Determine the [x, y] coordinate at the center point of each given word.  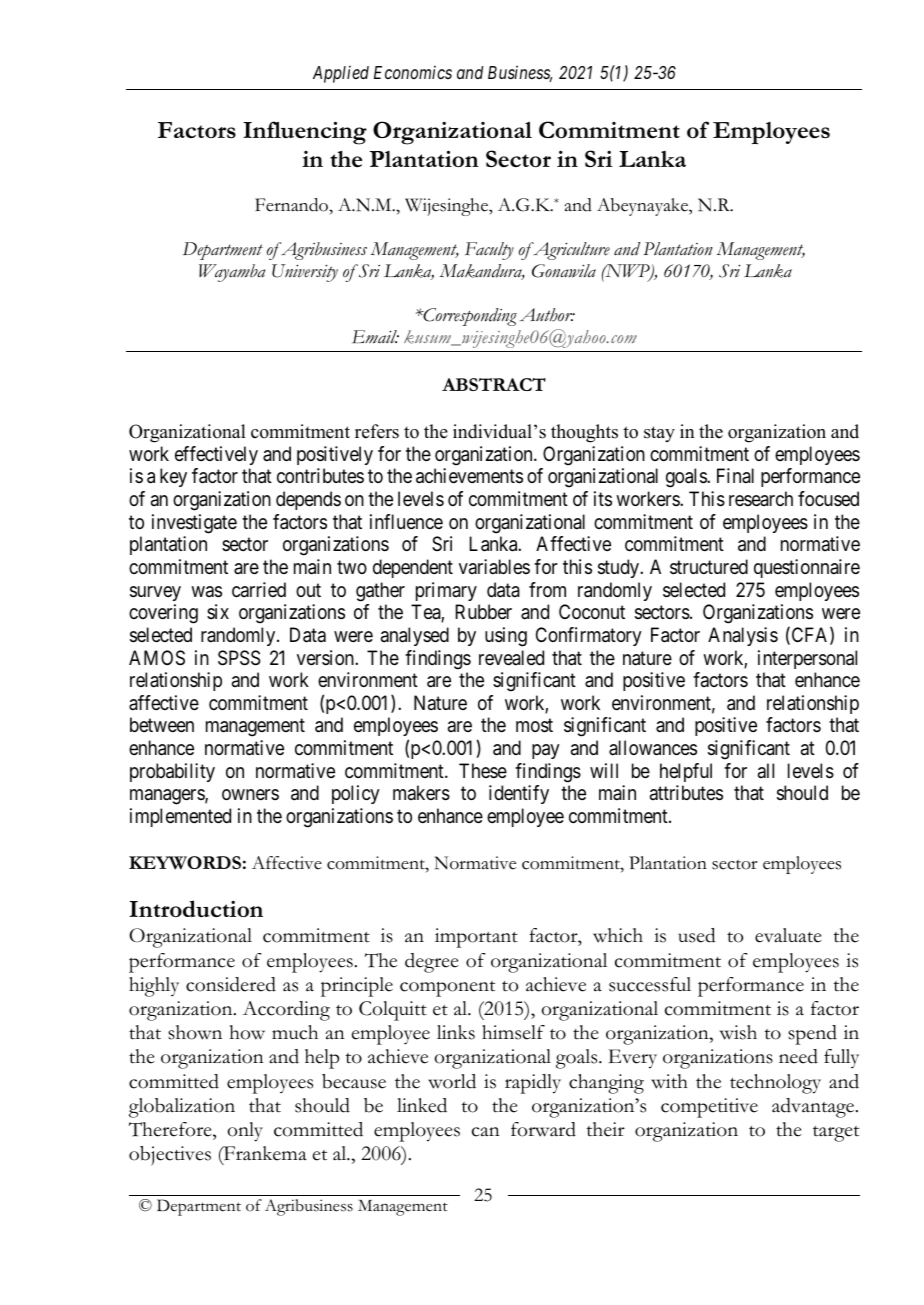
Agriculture [570, 251]
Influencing [305, 133]
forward [543, 1129]
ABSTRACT [494, 384]
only [245, 1132]
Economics [413, 72]
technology [775, 1084]
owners [250, 794]
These [483, 771]
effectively [216, 455]
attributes [686, 793]
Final [735, 476]
